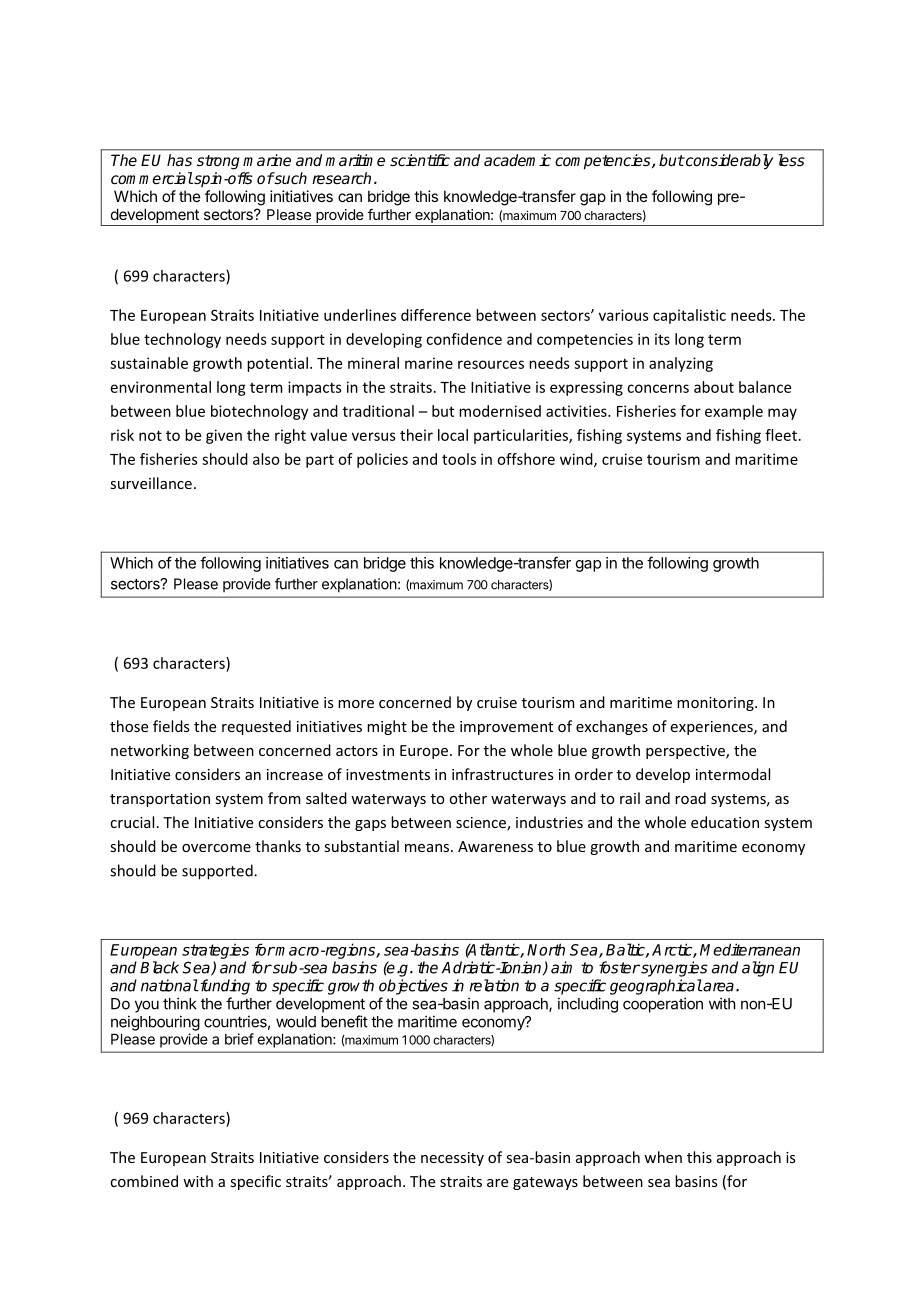  I want to click on when, so click(663, 1157).
